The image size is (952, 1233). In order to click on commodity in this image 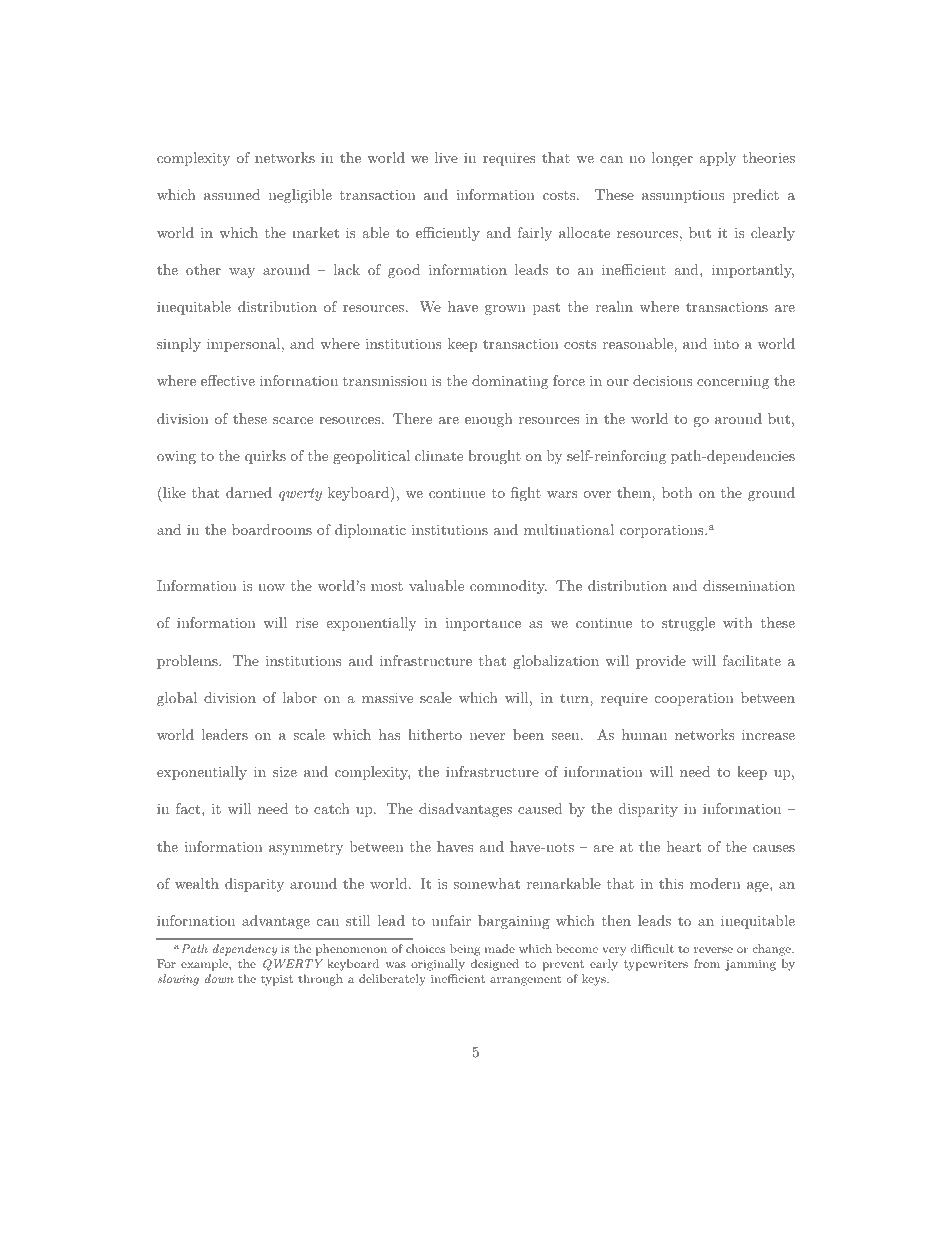, I will do `click(508, 587)`.
